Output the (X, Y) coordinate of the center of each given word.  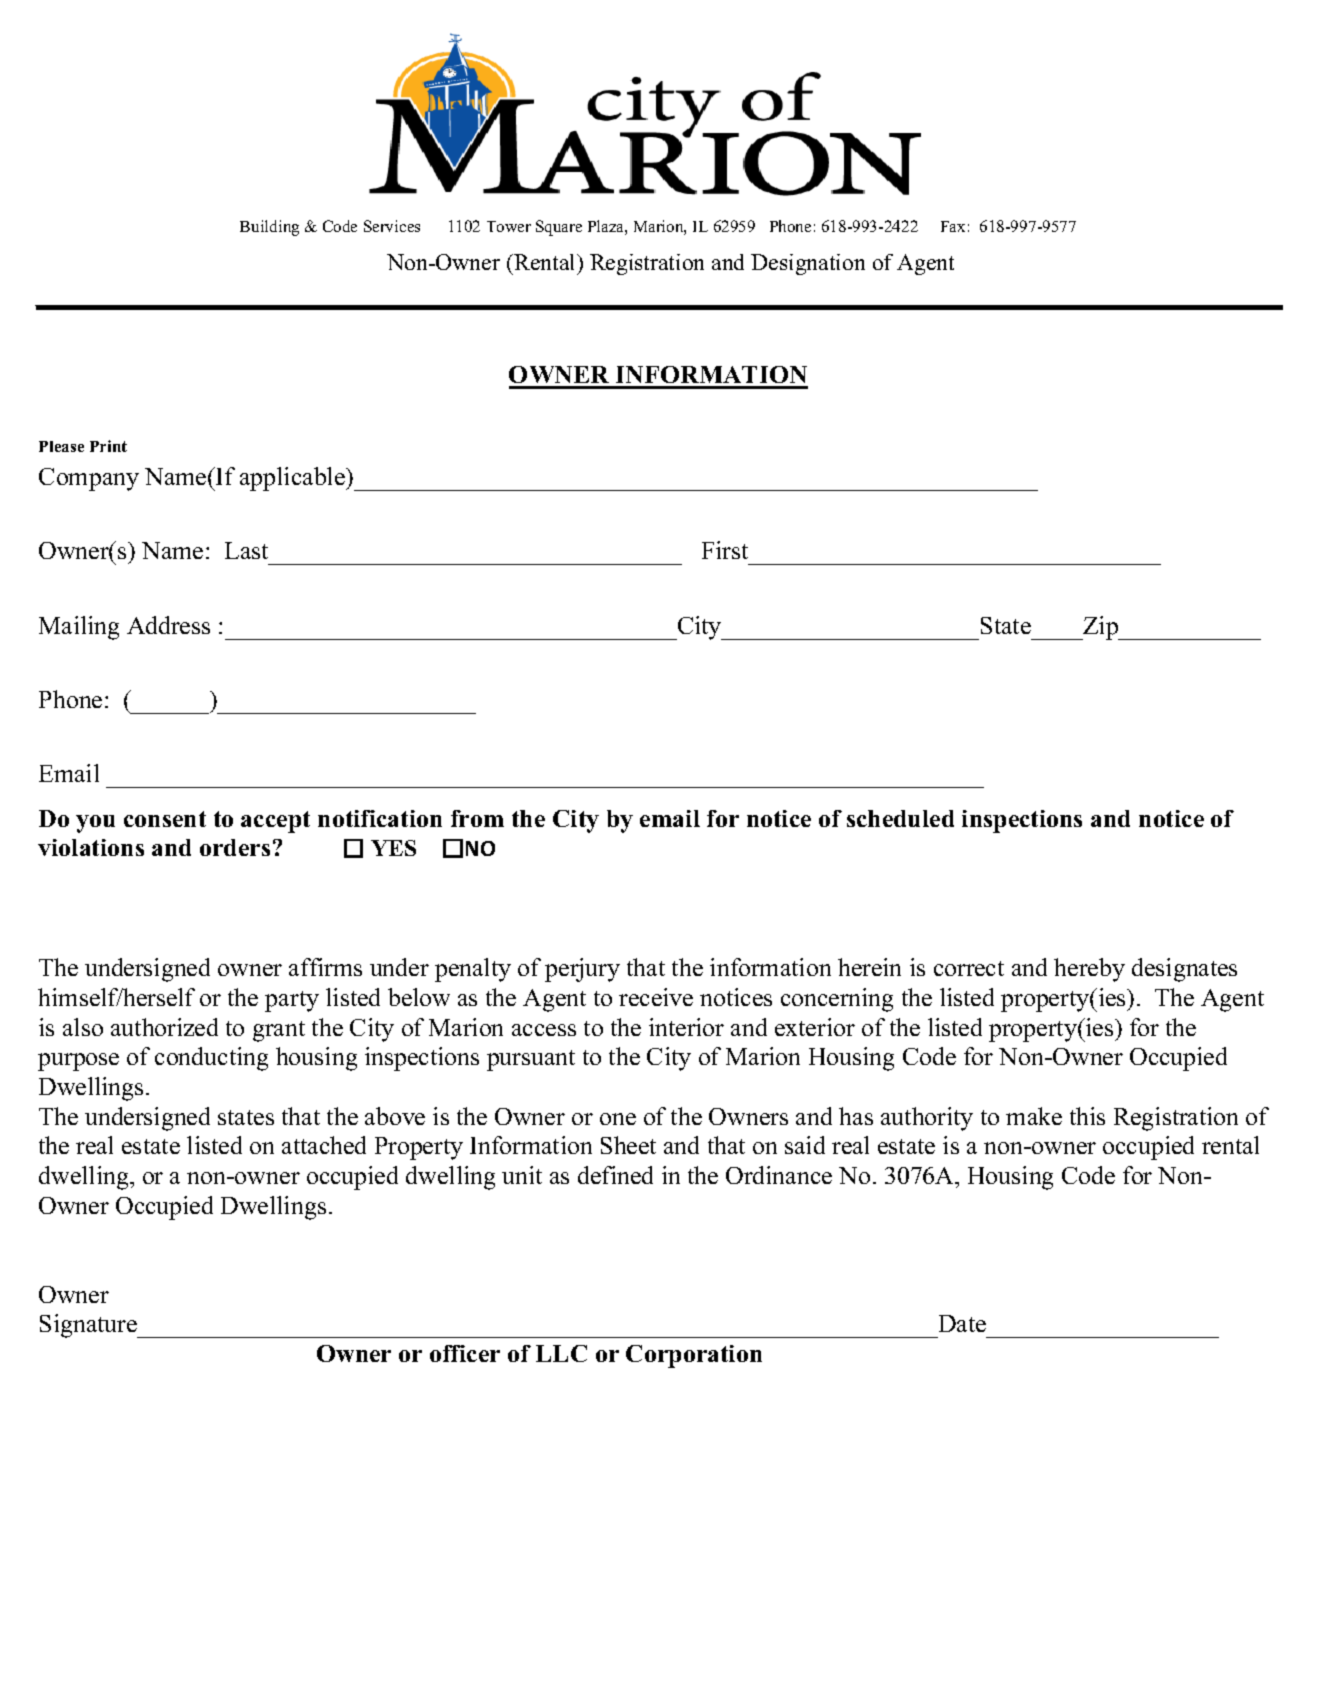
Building (269, 228)
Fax (953, 226)
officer (465, 1353)
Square (559, 228)
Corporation (694, 1356)
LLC (561, 1353)
